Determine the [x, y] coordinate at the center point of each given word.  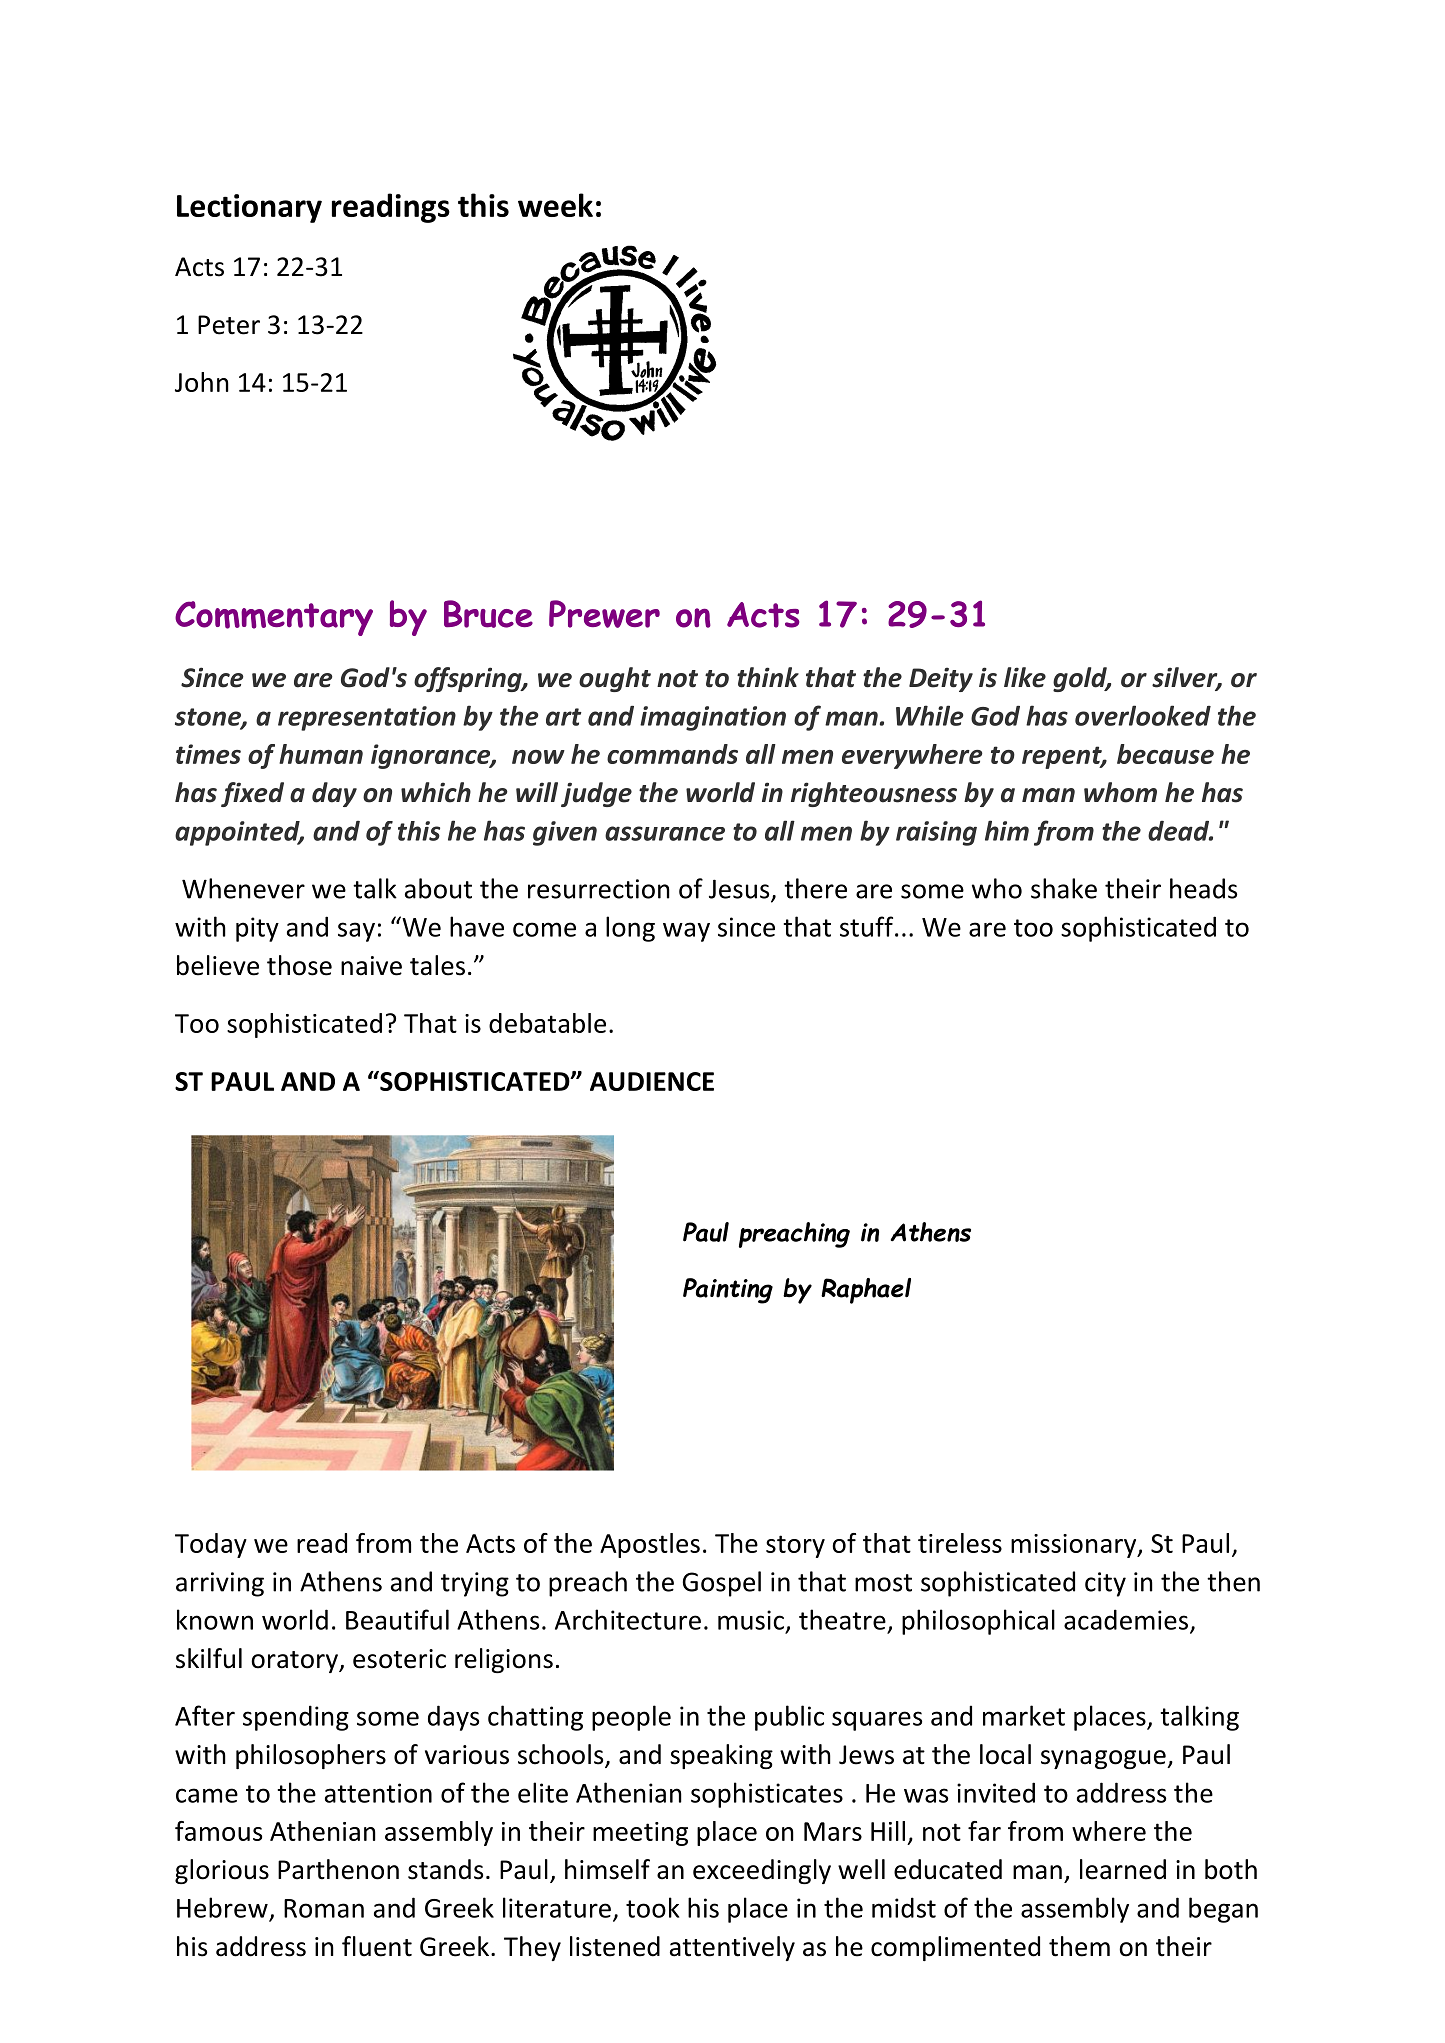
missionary [1075, 1546]
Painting [728, 1291]
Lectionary [249, 208]
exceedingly [762, 1871]
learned [1123, 1869]
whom [1120, 792]
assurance [665, 833]
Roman [324, 1908]
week [555, 205]
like [1025, 677]
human [321, 754]
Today [211, 1545]
